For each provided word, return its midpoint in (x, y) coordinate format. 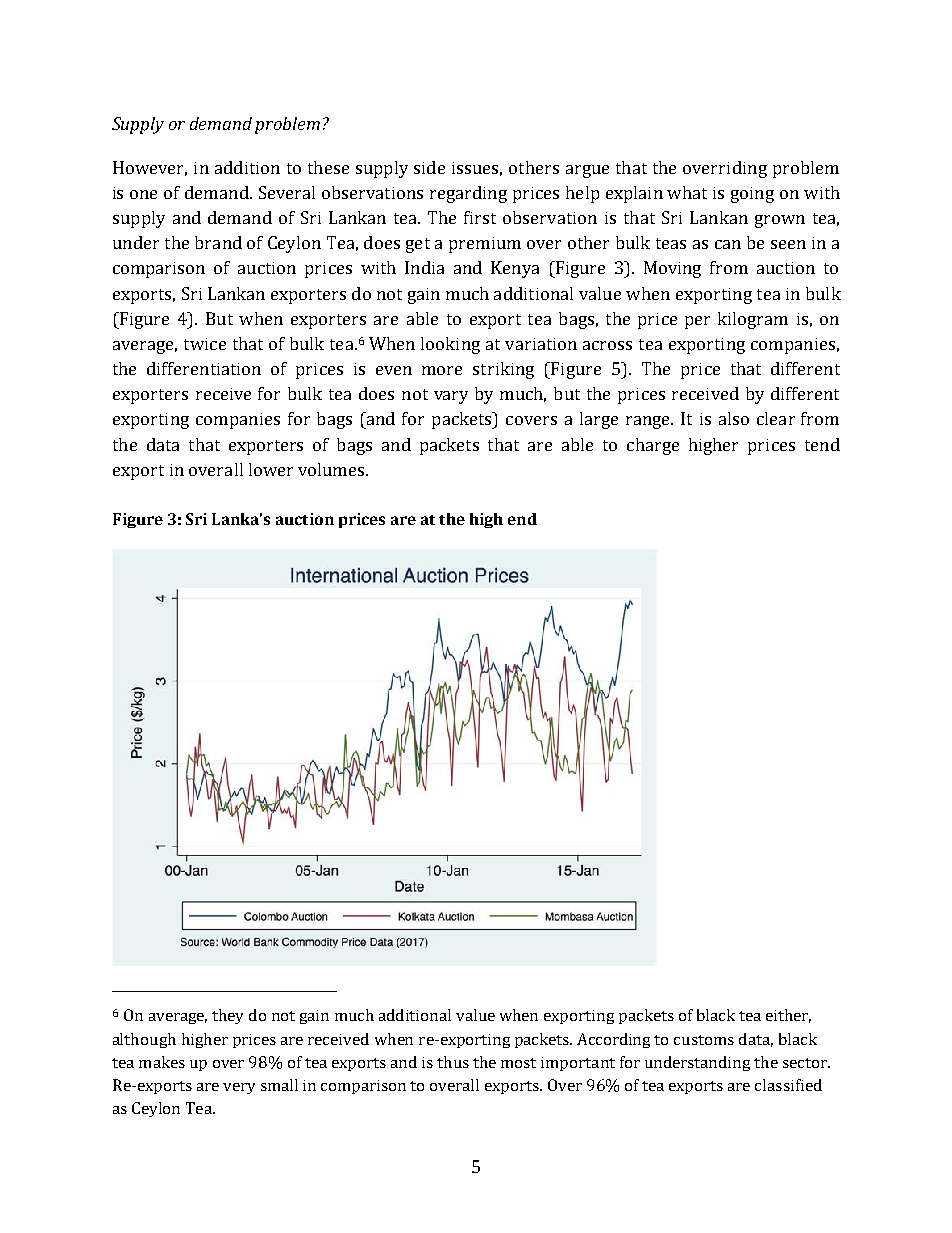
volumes (332, 469)
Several (287, 192)
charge (653, 446)
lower (271, 469)
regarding (468, 194)
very (239, 1088)
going (752, 195)
